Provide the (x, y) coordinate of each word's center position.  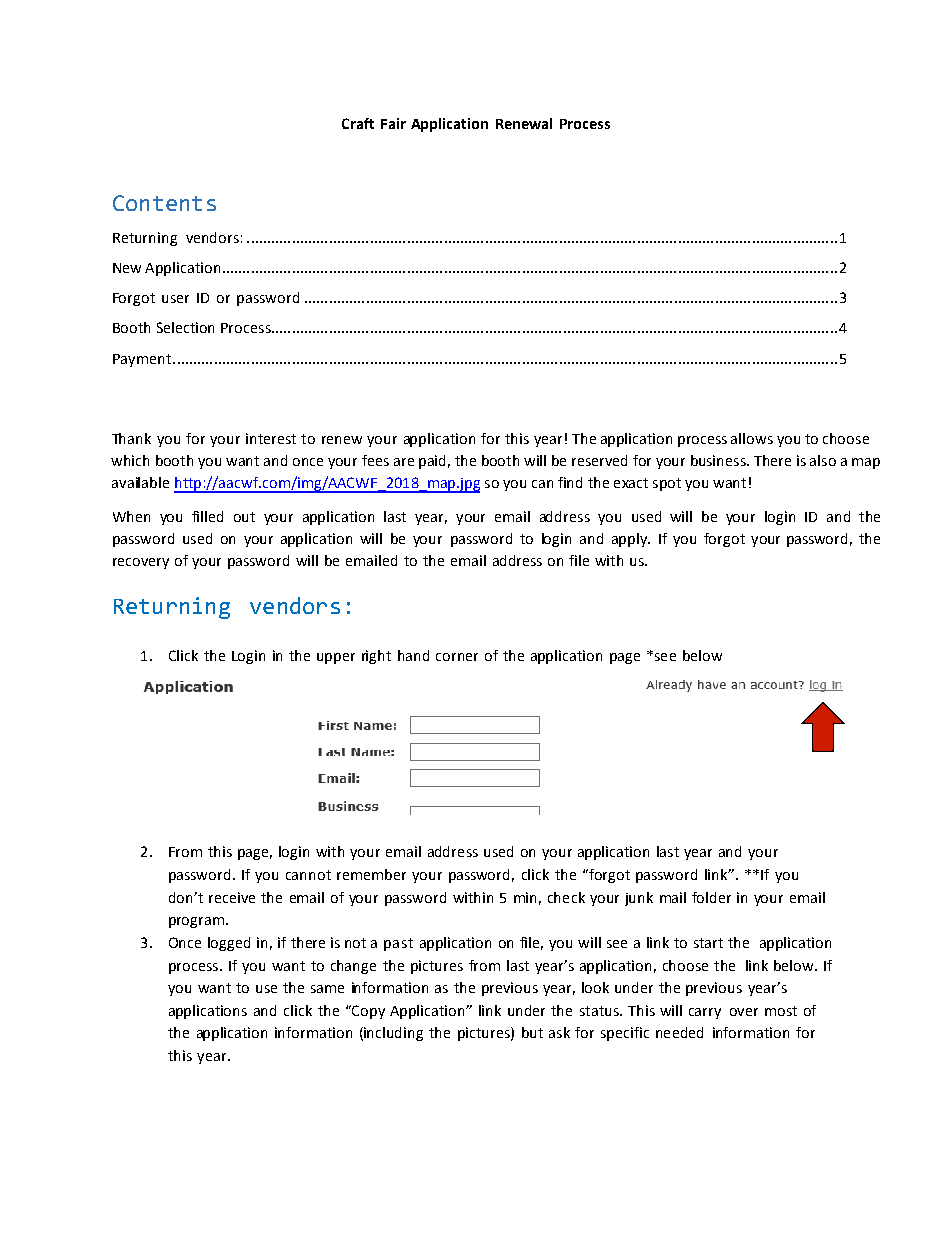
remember (371, 874)
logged (229, 944)
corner (457, 657)
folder (711, 897)
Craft (358, 123)
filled (207, 516)
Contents (164, 203)
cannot (308, 875)
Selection (185, 327)
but (532, 1032)
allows (752, 438)
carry (705, 1013)
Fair (393, 123)
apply (630, 540)
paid (432, 462)
